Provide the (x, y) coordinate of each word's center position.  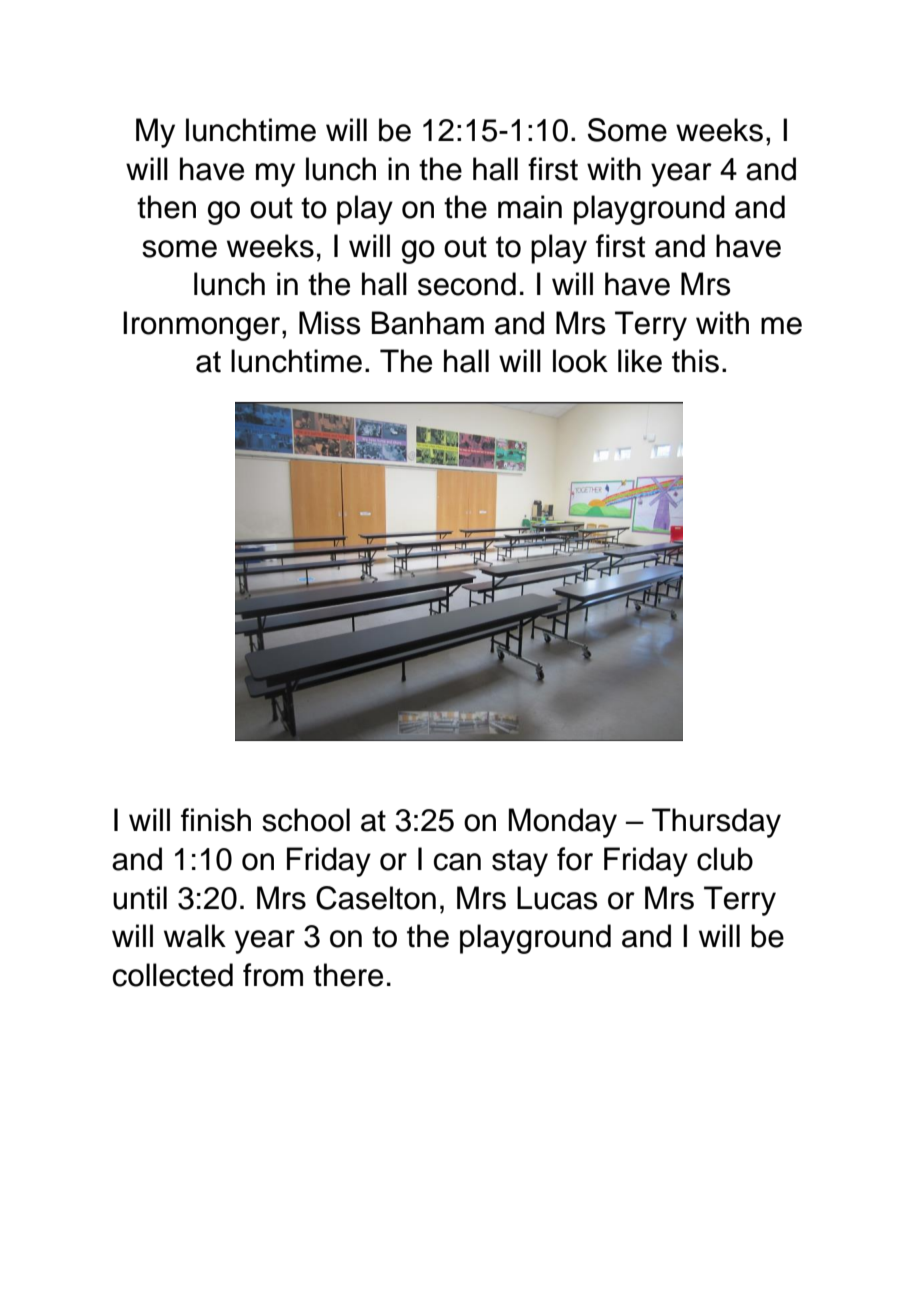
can (457, 862)
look (580, 361)
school (306, 820)
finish (216, 820)
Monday (563, 823)
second (467, 284)
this (695, 361)
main (530, 207)
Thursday (716, 823)
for (575, 859)
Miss (330, 323)
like (640, 361)
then (166, 207)
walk (195, 936)
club (725, 859)
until (140, 898)
